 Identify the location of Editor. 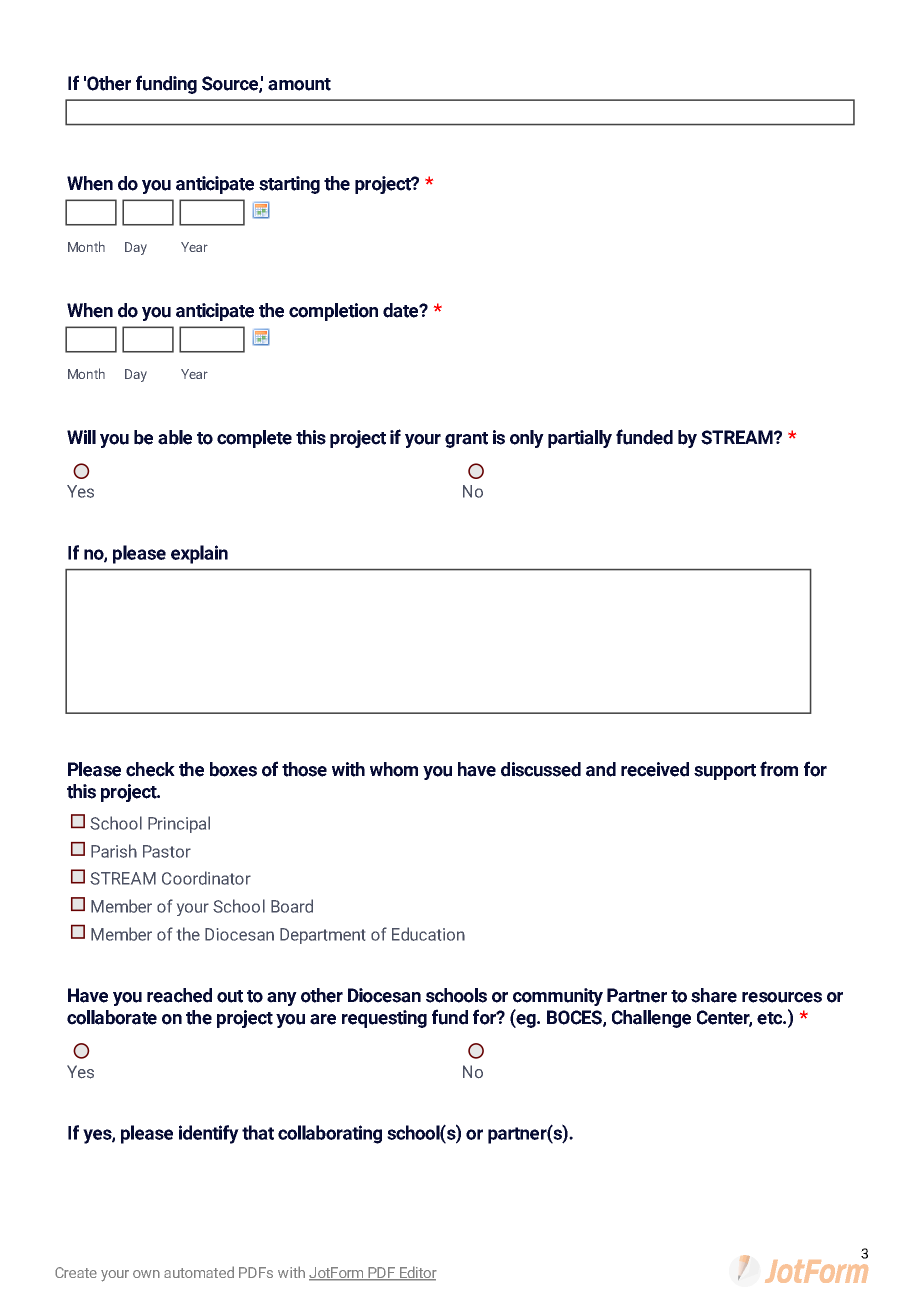
(417, 1273).
